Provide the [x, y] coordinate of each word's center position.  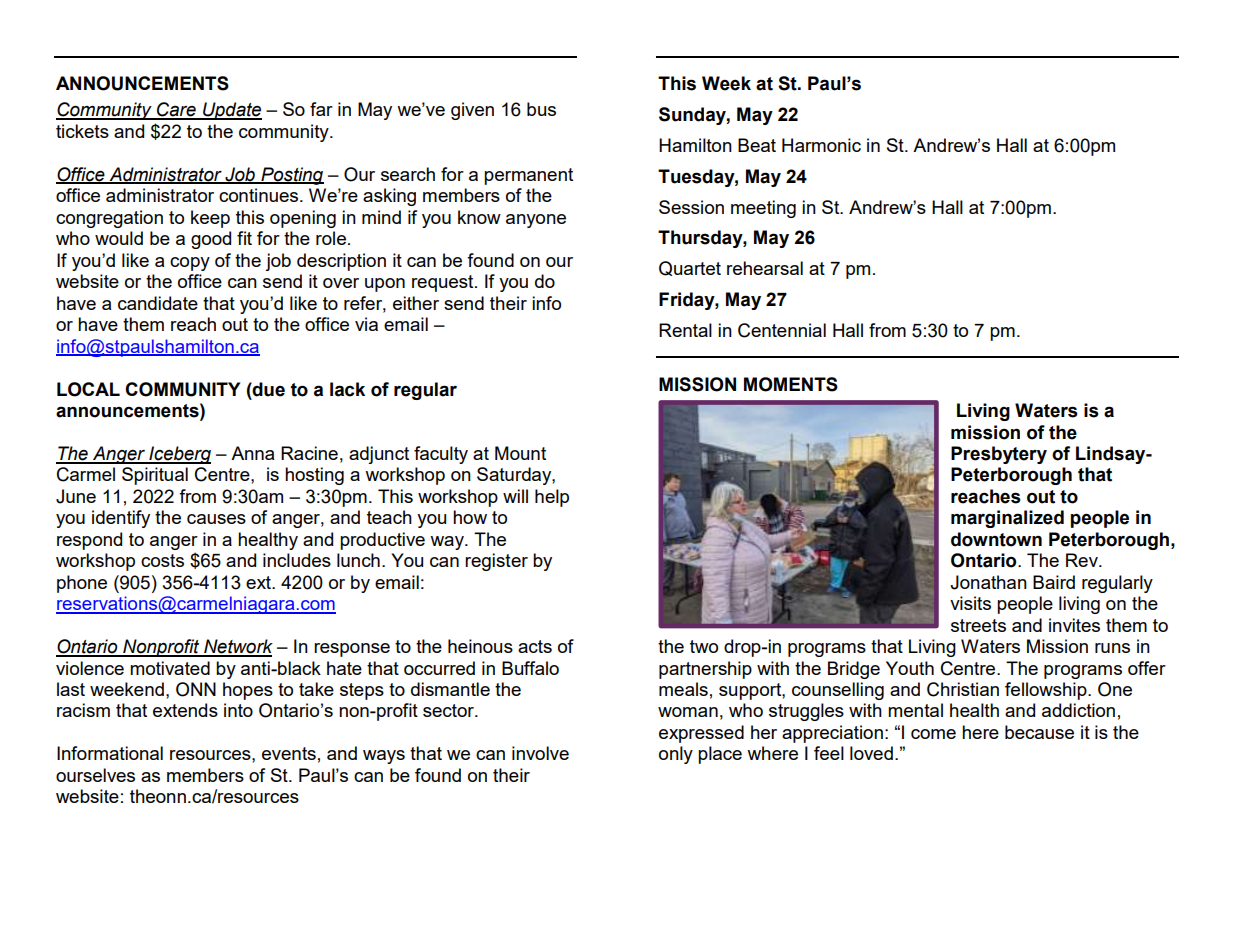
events [289, 753]
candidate [158, 303]
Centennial [782, 330]
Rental [685, 330]
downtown [996, 539]
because [1039, 732]
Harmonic [821, 145]
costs [162, 560]
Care [176, 110]
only [676, 755]
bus [541, 109]
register [496, 562]
